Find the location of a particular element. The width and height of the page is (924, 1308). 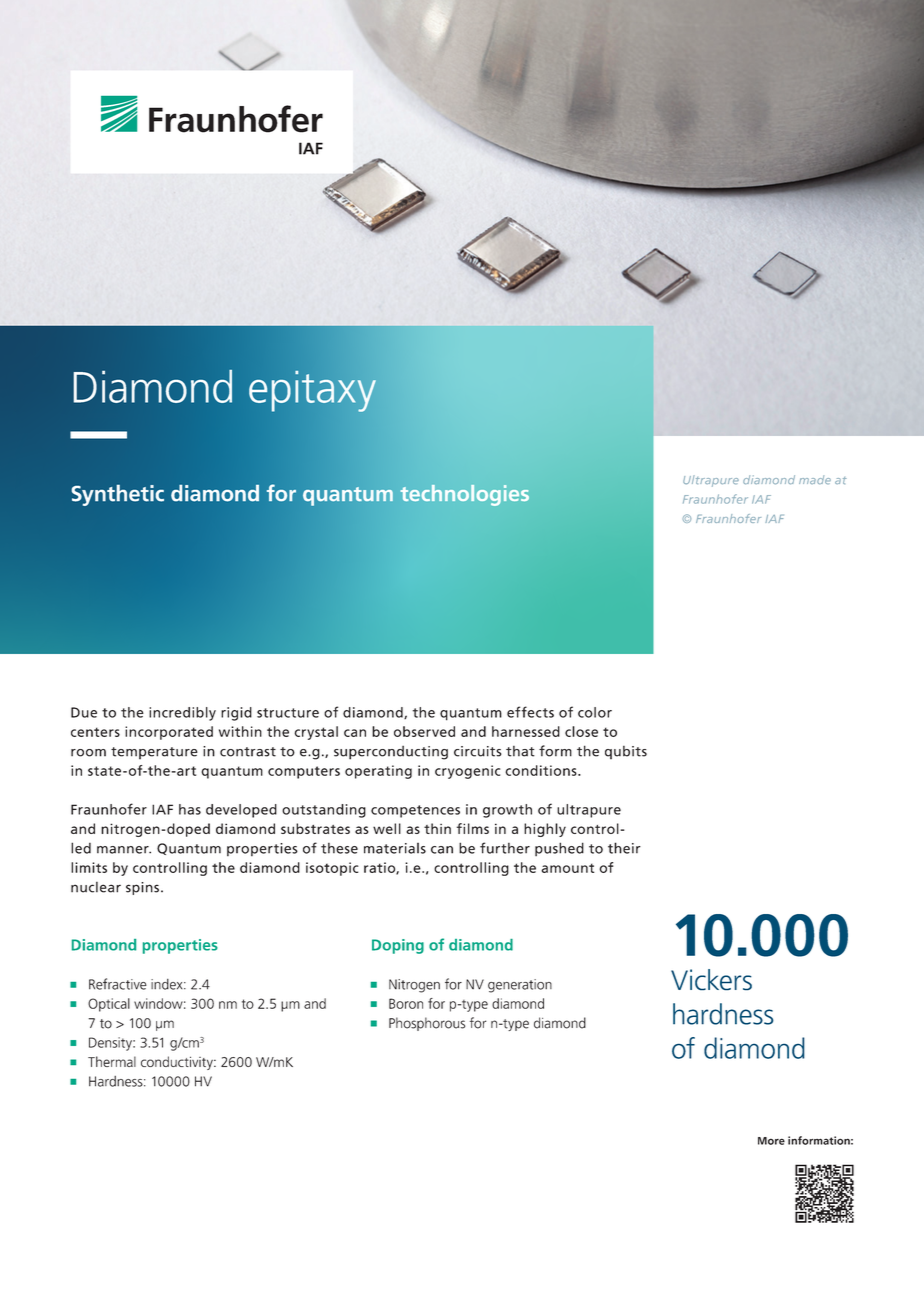

Thermal is located at coordinates (112, 1061).
